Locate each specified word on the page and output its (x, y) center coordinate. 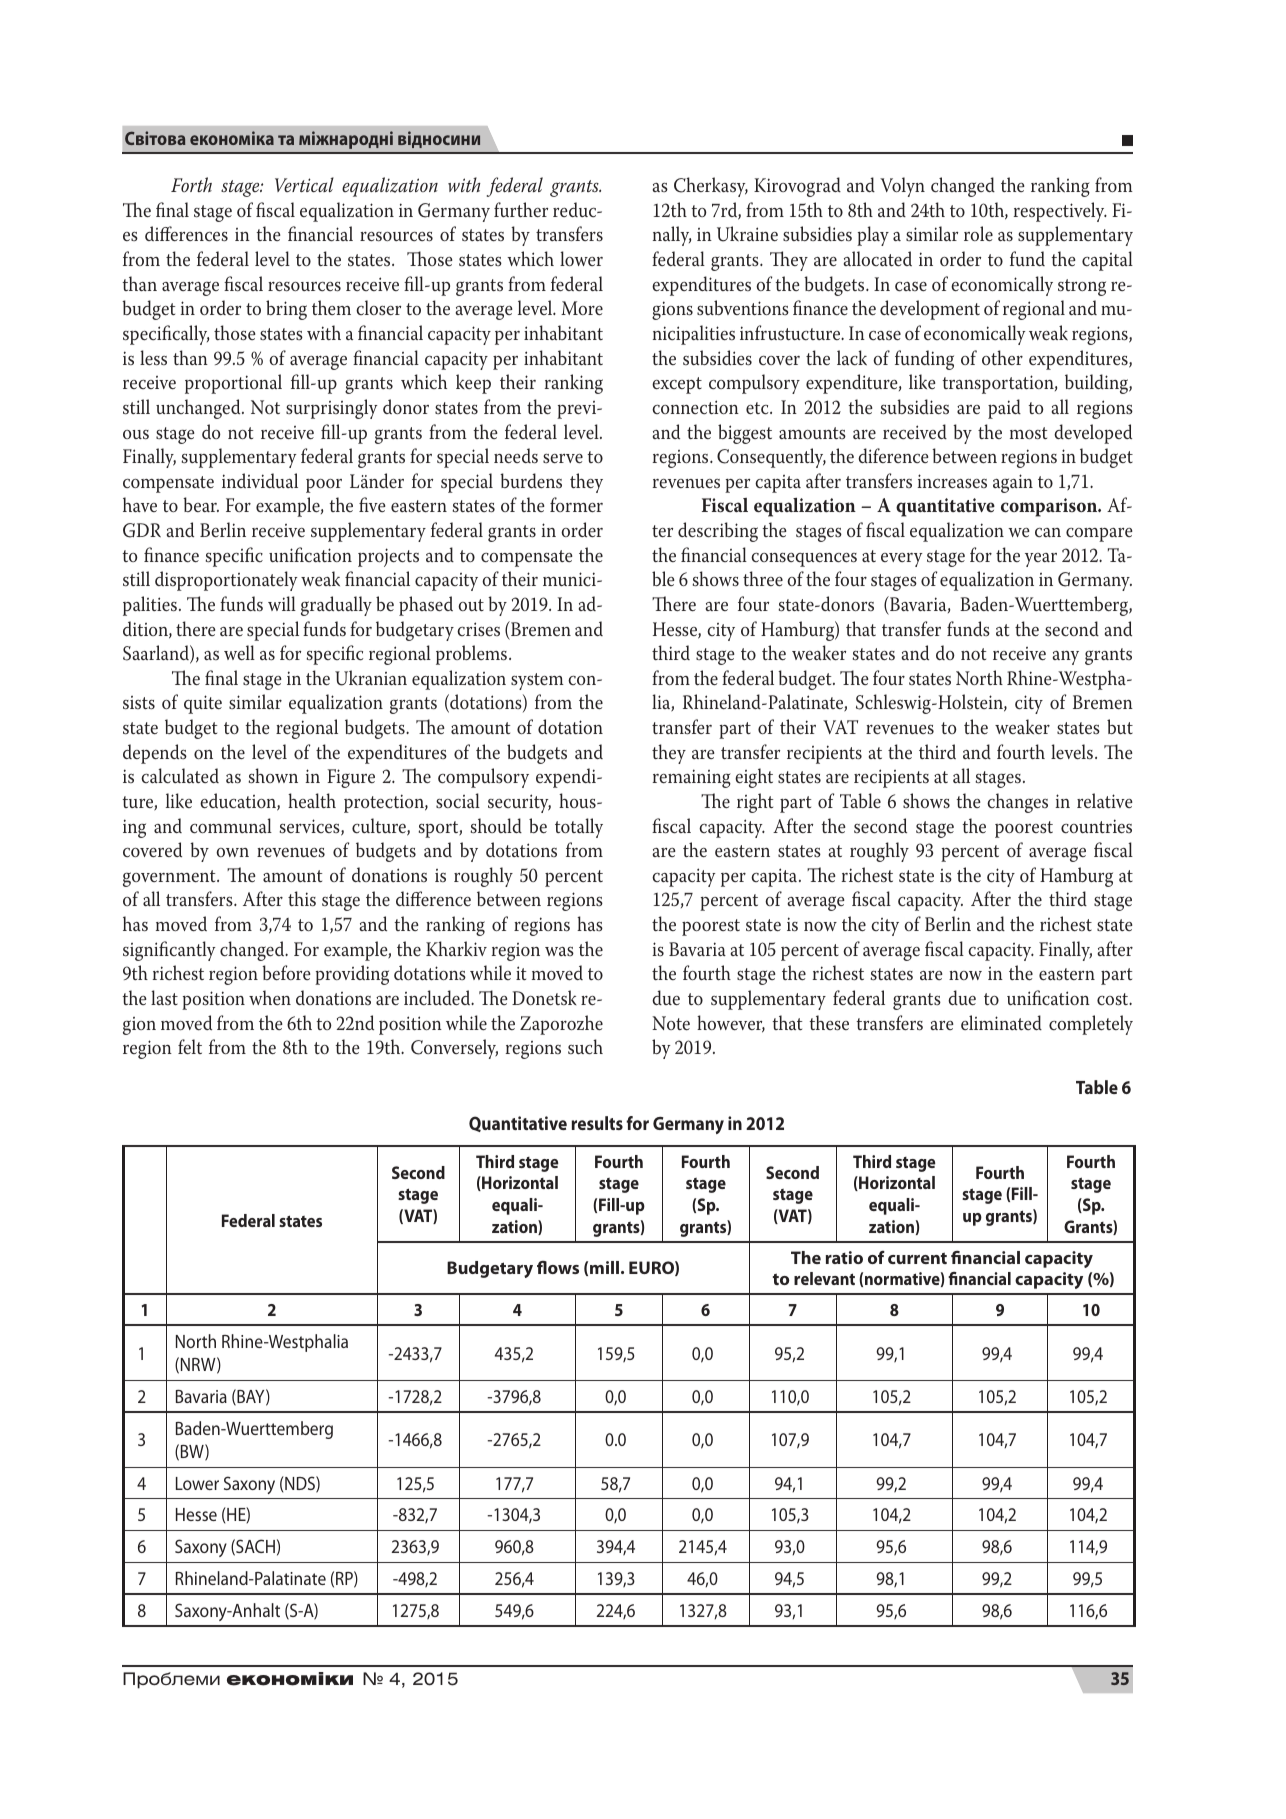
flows (558, 1267)
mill (604, 1267)
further (521, 209)
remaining (692, 778)
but (1120, 726)
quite (203, 704)
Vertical (304, 184)
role (978, 234)
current (917, 1258)
